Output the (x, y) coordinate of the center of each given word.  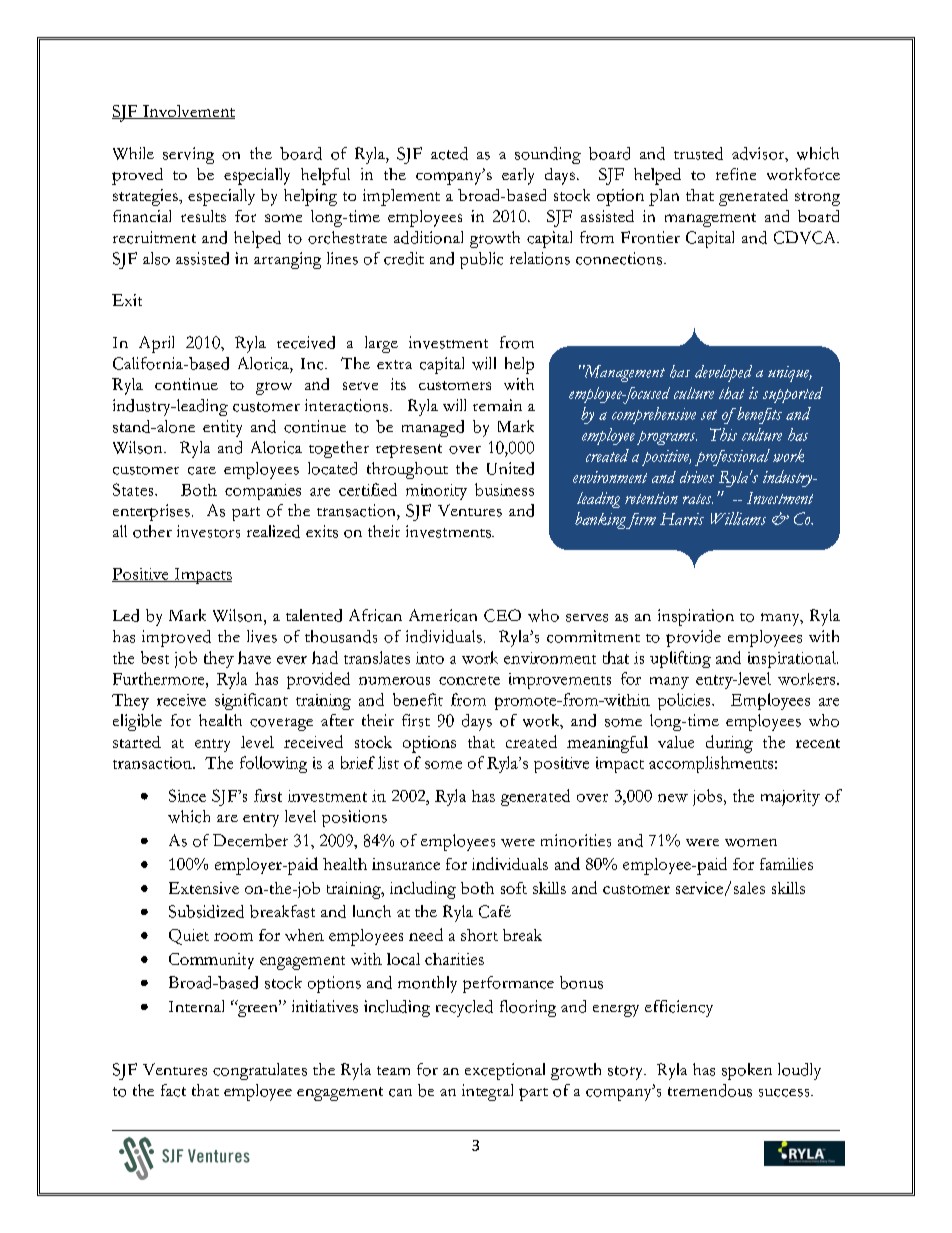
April (156, 344)
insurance (406, 864)
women (751, 843)
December (250, 840)
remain (497, 405)
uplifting (680, 659)
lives (262, 636)
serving (188, 155)
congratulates (260, 1071)
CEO (502, 615)
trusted (698, 153)
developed (723, 373)
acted (449, 153)
